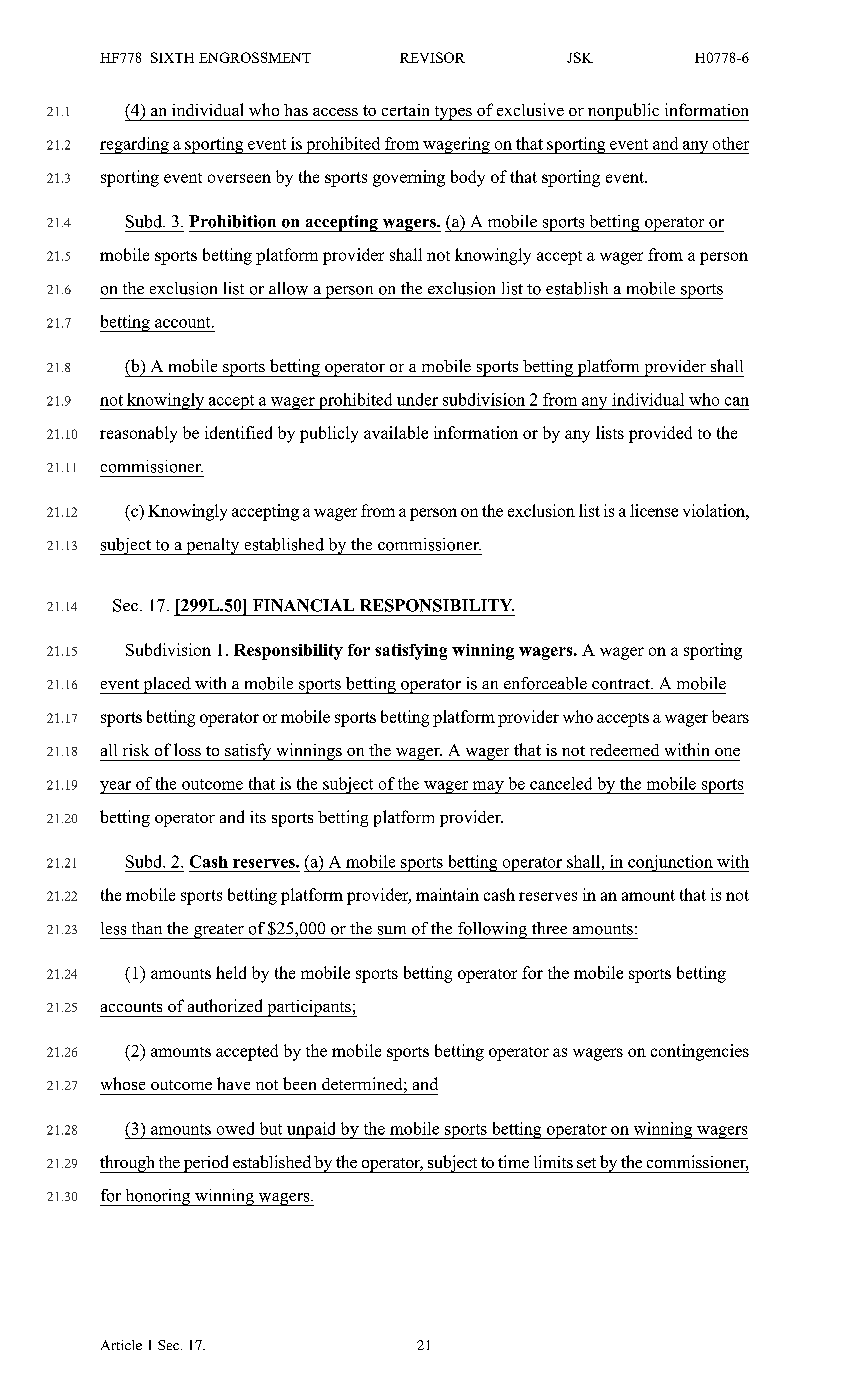 This document has height=1400, width=849. Describe the element at coordinates (654, 510) in the document. I see `license` at that location.
